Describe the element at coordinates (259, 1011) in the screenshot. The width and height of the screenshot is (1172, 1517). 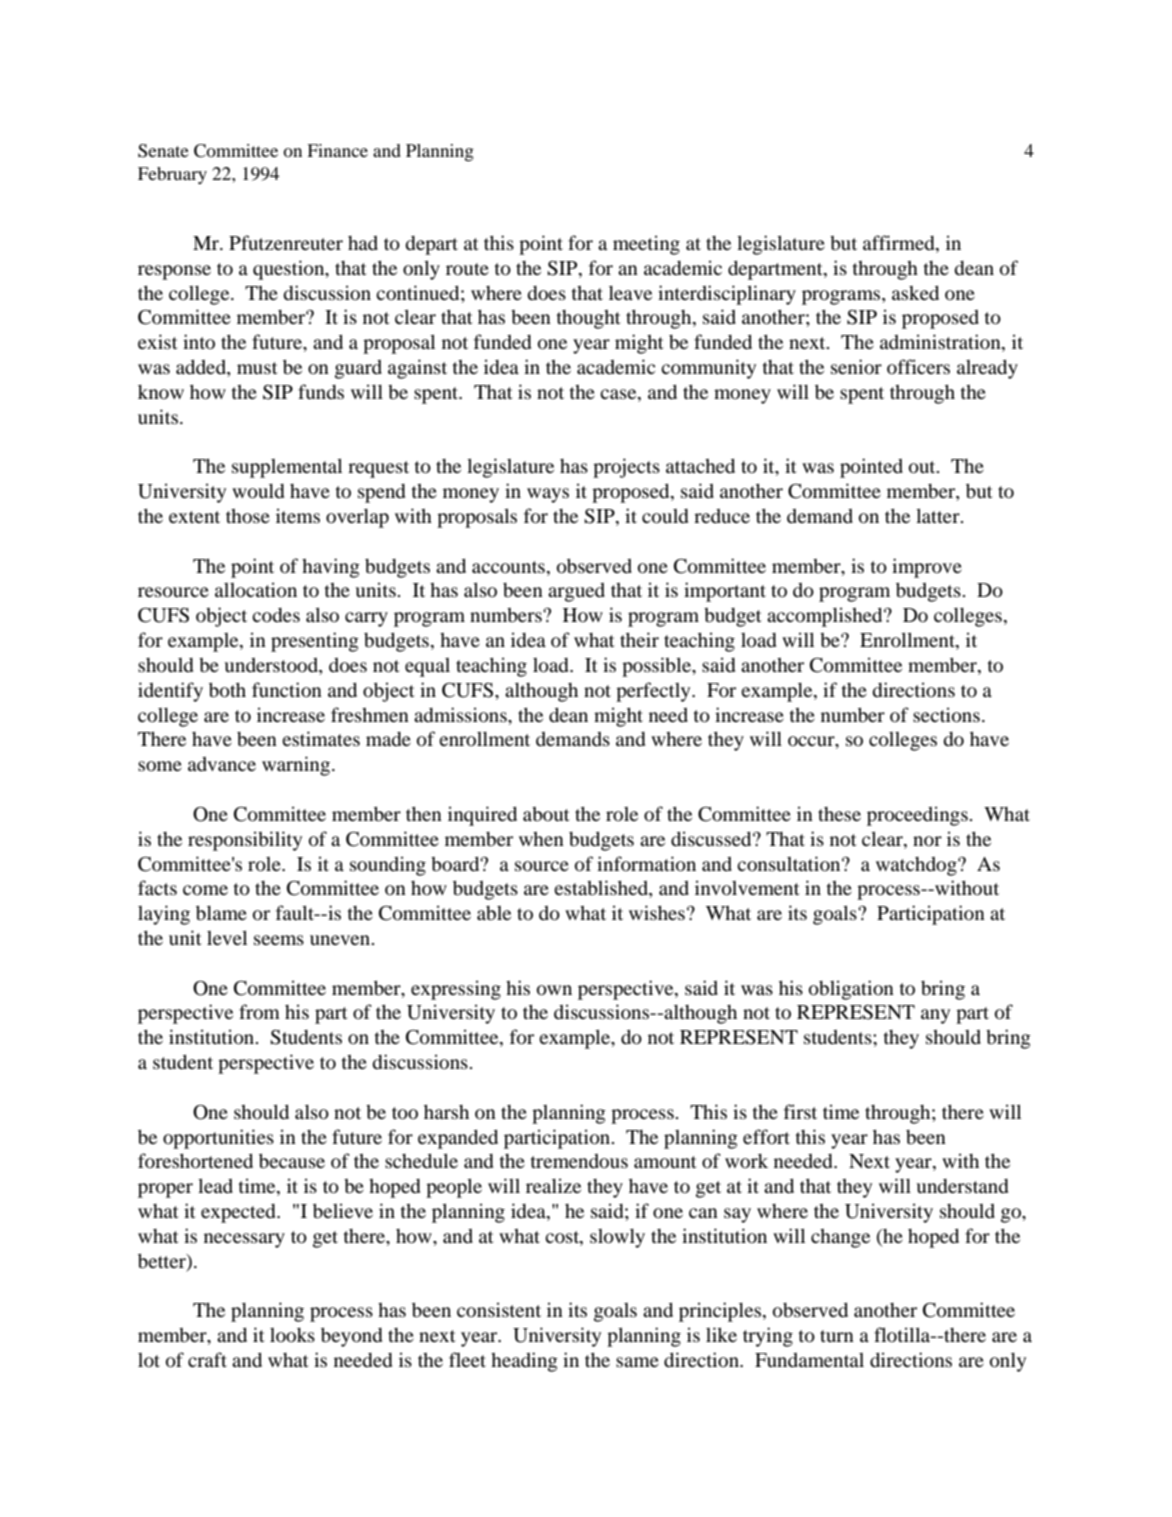
I see `from` at that location.
